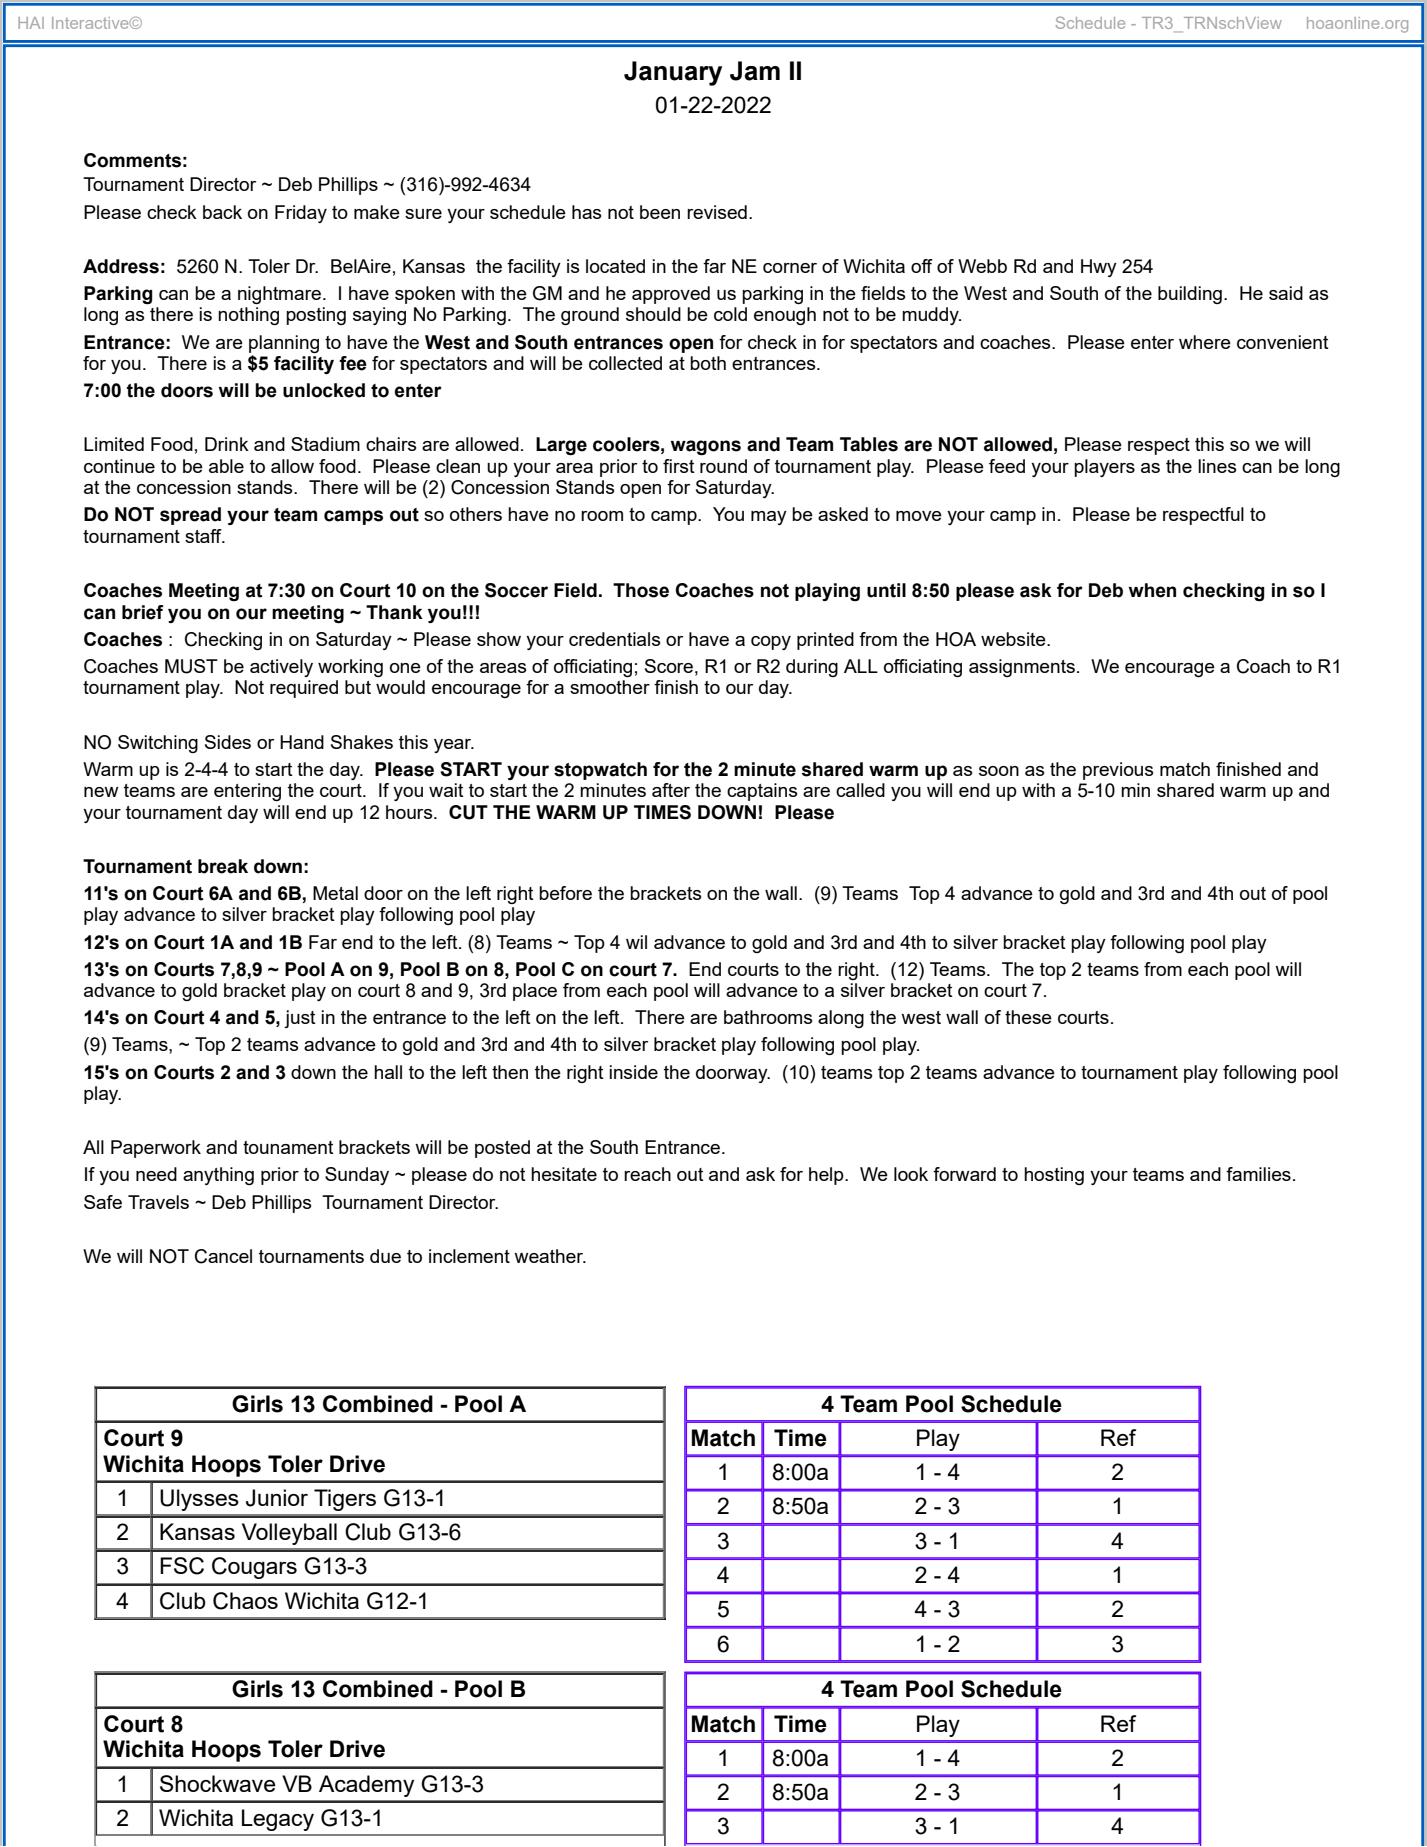 Image resolution: width=1427 pixels, height=1847 pixels. What do you see at coordinates (1099, 268) in the image?
I see `Hwy` at bounding box center [1099, 268].
